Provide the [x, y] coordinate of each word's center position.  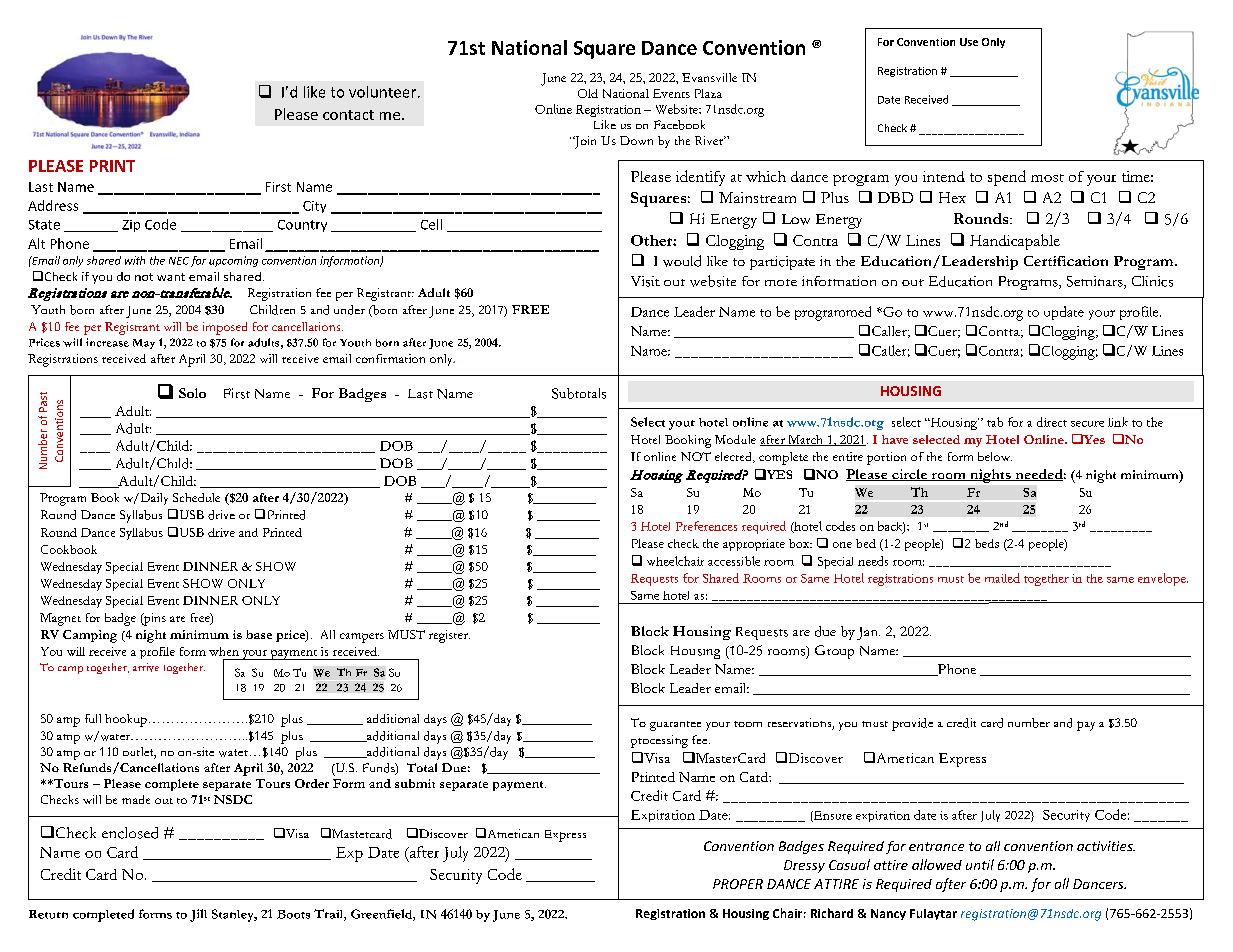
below [995, 456]
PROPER [738, 884]
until [980, 864]
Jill [198, 915]
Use [969, 42]
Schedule [196, 497]
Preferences [706, 526]
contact [348, 115]
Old [588, 93]
